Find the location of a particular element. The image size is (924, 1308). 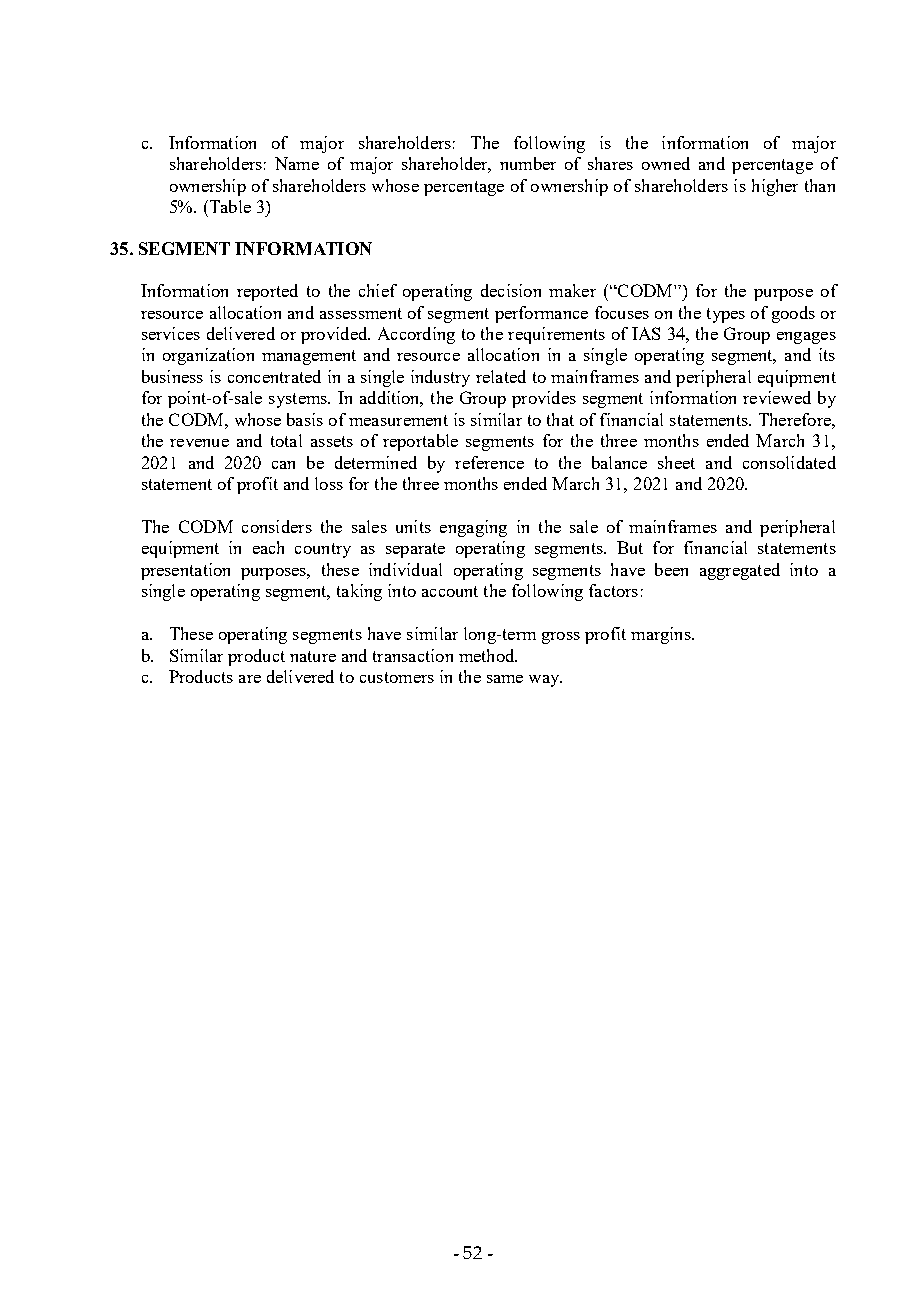

reviewed is located at coordinates (777, 397).
